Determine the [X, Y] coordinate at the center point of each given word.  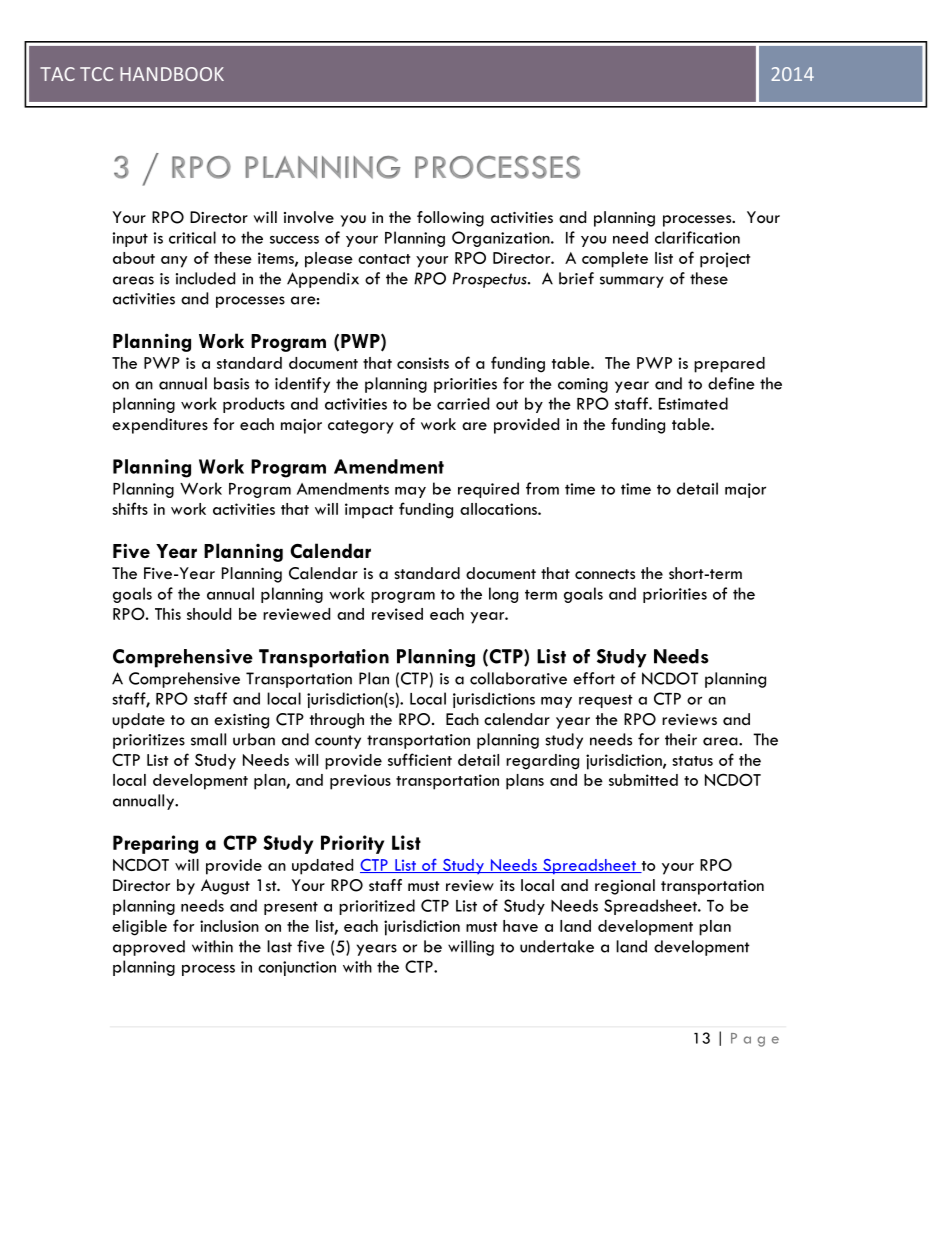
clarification [697, 237]
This [168, 614]
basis [231, 383]
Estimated [693, 403]
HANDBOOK [172, 74]
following [450, 219]
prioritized [377, 907]
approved [149, 948]
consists [423, 363]
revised [397, 614]
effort [594, 678]
